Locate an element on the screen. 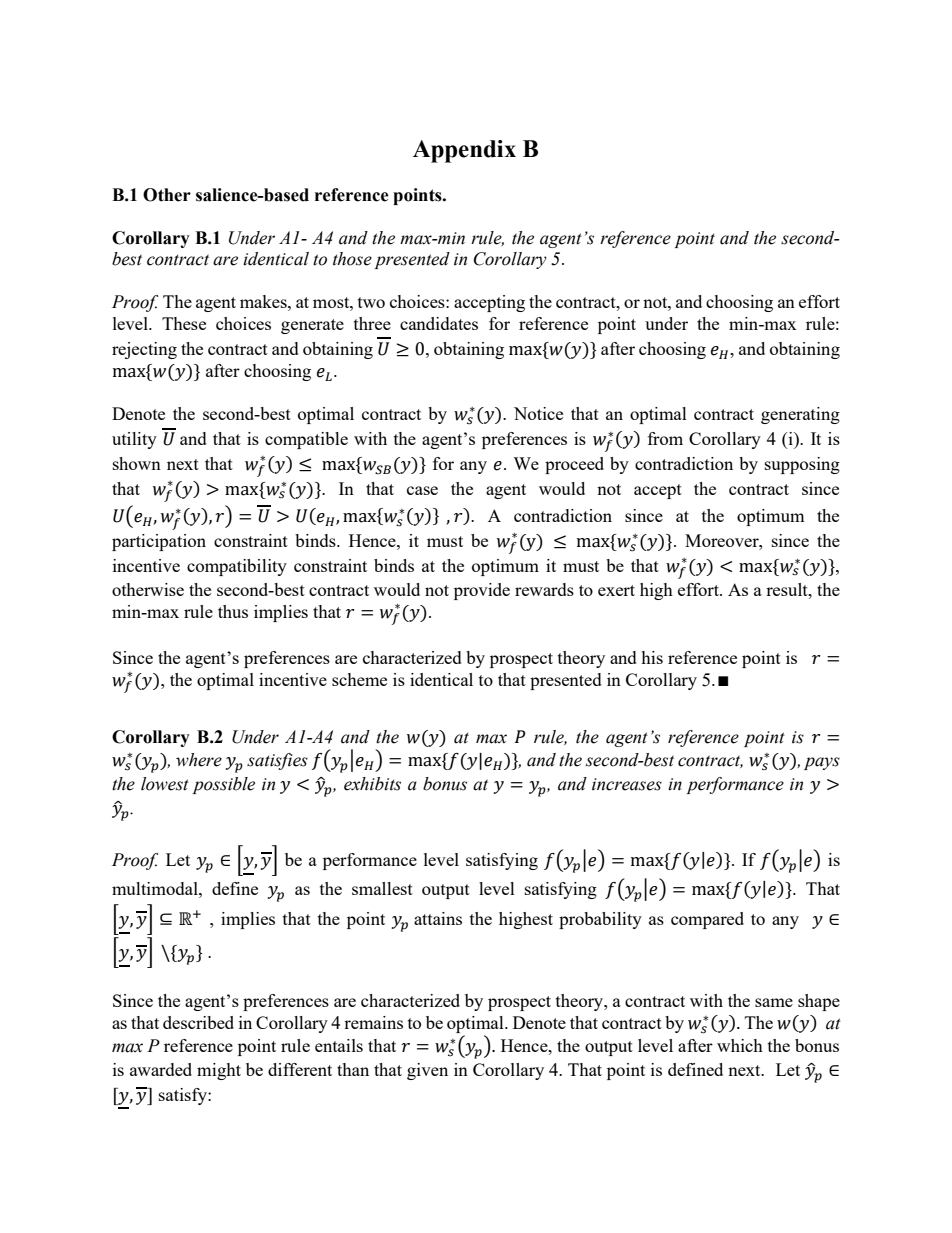 Image resolution: width=952 pixels, height=1233 pixels. those is located at coordinates (352, 259).
